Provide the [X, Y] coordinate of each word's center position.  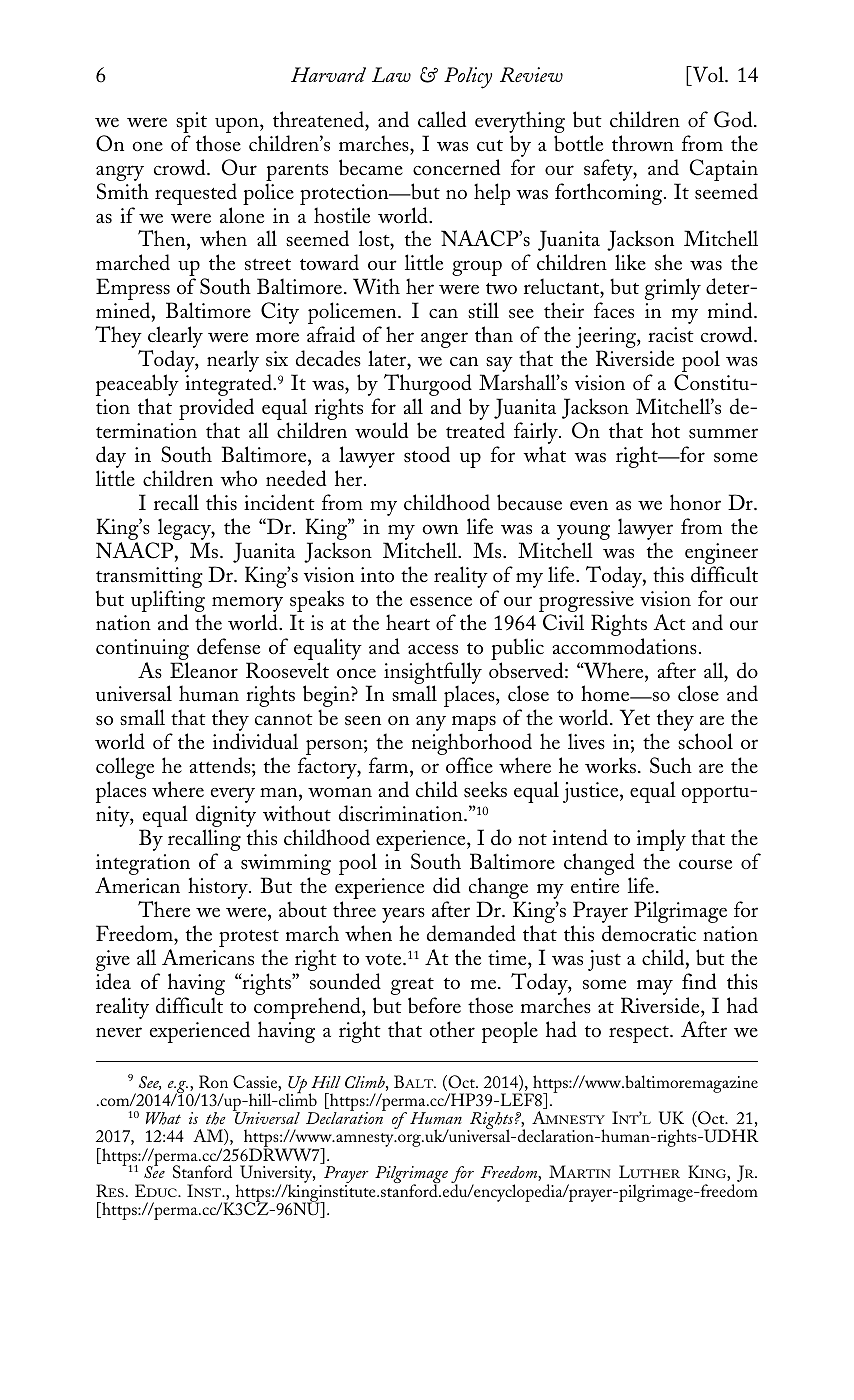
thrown [643, 143]
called [442, 119]
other [452, 1029]
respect [640, 1034]
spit [191, 124]
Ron [213, 1081]
